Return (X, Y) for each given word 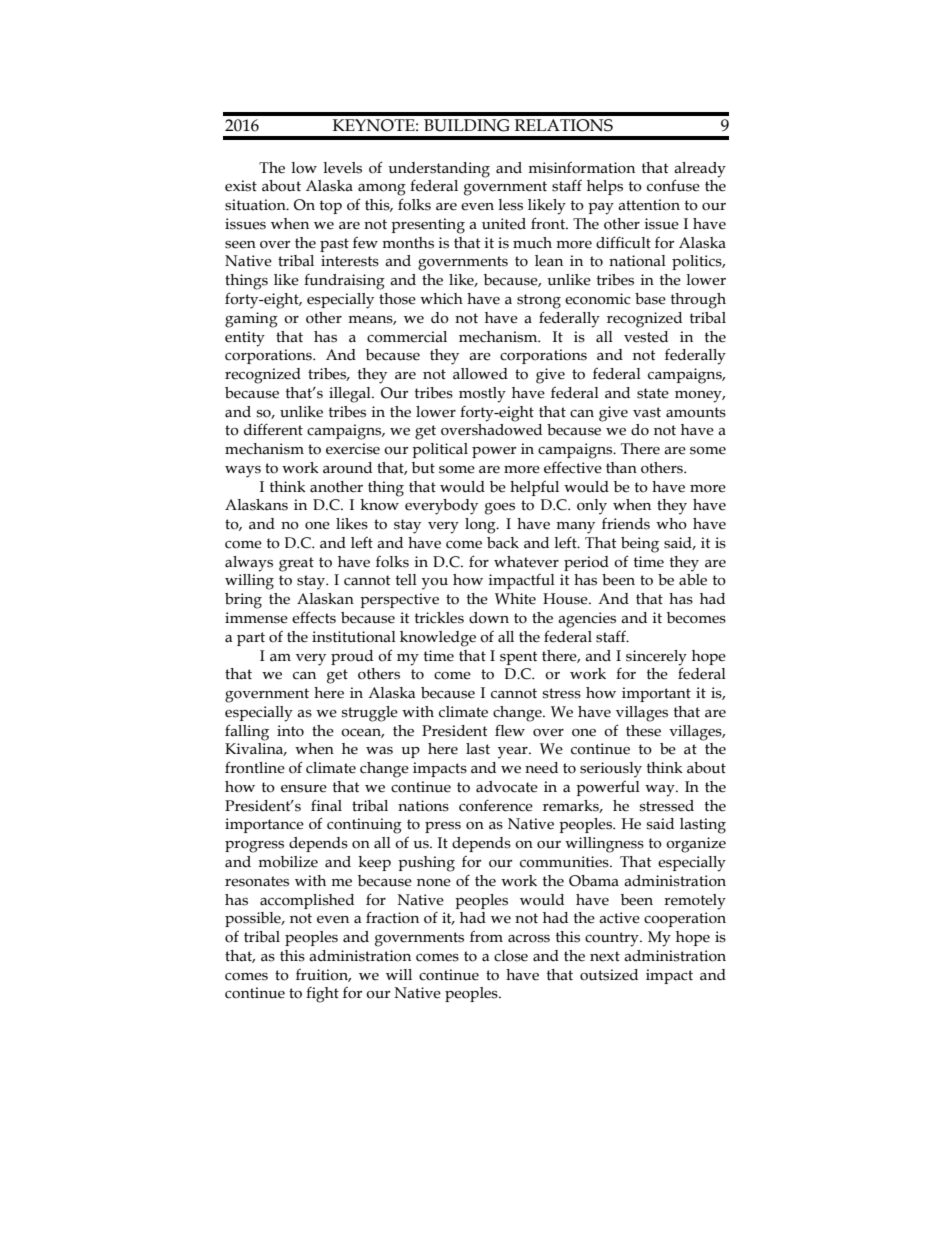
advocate (507, 787)
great (296, 564)
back (503, 543)
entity (245, 339)
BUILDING (467, 125)
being (640, 545)
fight (322, 994)
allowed (480, 374)
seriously (611, 770)
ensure (304, 789)
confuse (673, 185)
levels (342, 168)
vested (646, 337)
